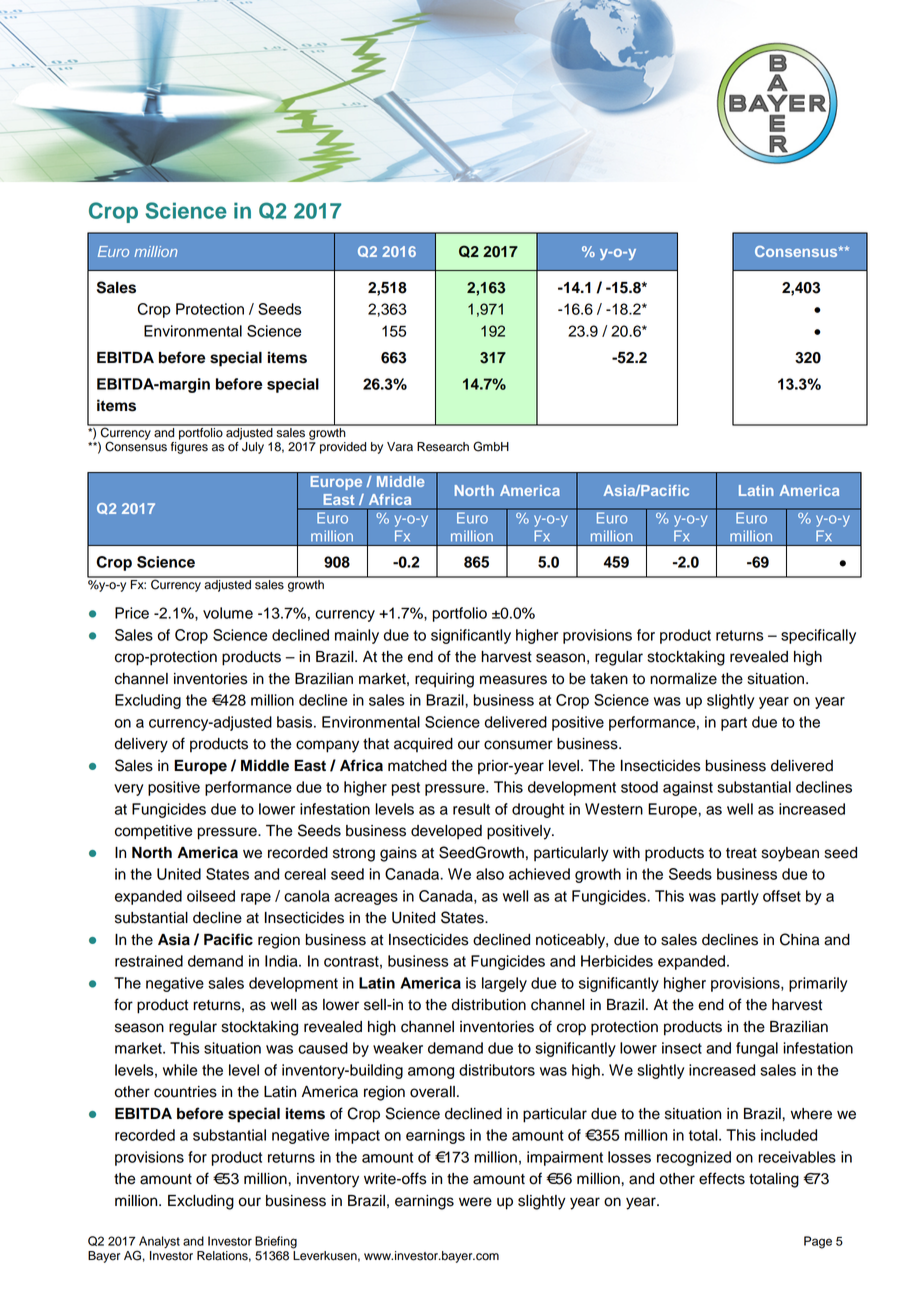  What do you see at coordinates (158, 1243) in the screenshot?
I see `Analyst` at bounding box center [158, 1243].
